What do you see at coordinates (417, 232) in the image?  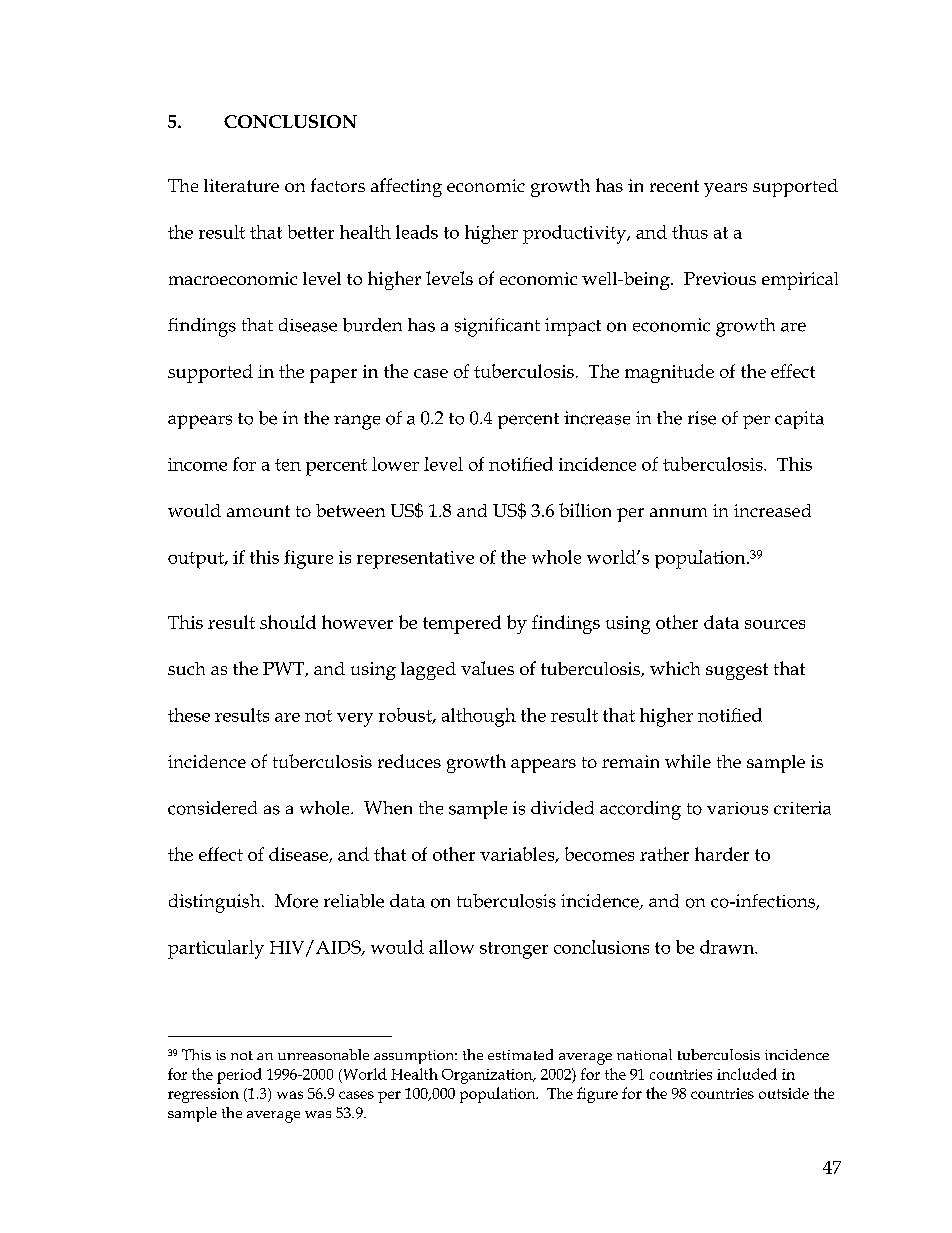 I see `leads` at bounding box center [417, 232].
